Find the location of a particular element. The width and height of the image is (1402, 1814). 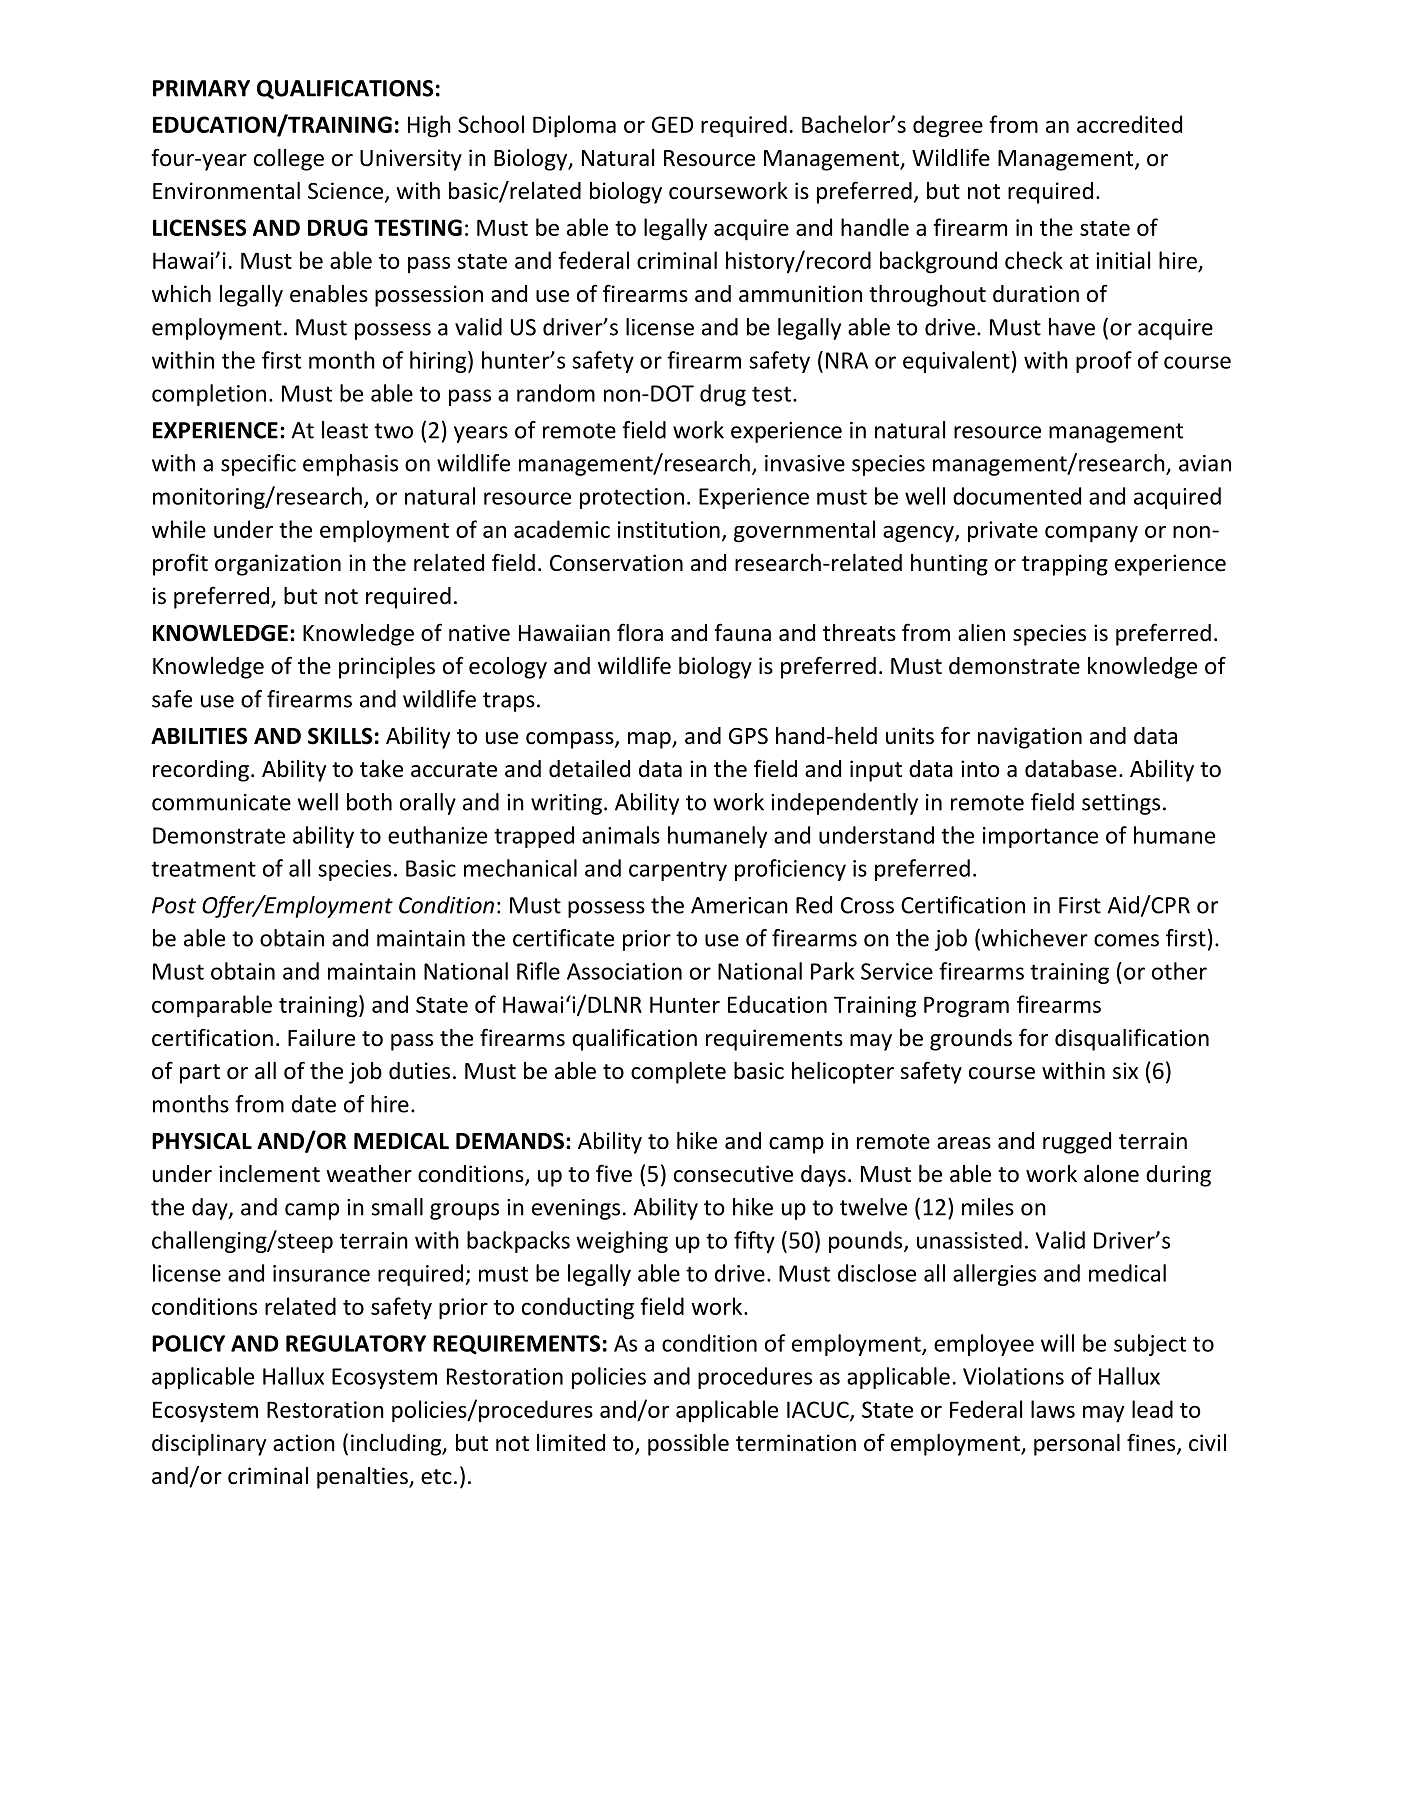

both is located at coordinates (369, 802).
